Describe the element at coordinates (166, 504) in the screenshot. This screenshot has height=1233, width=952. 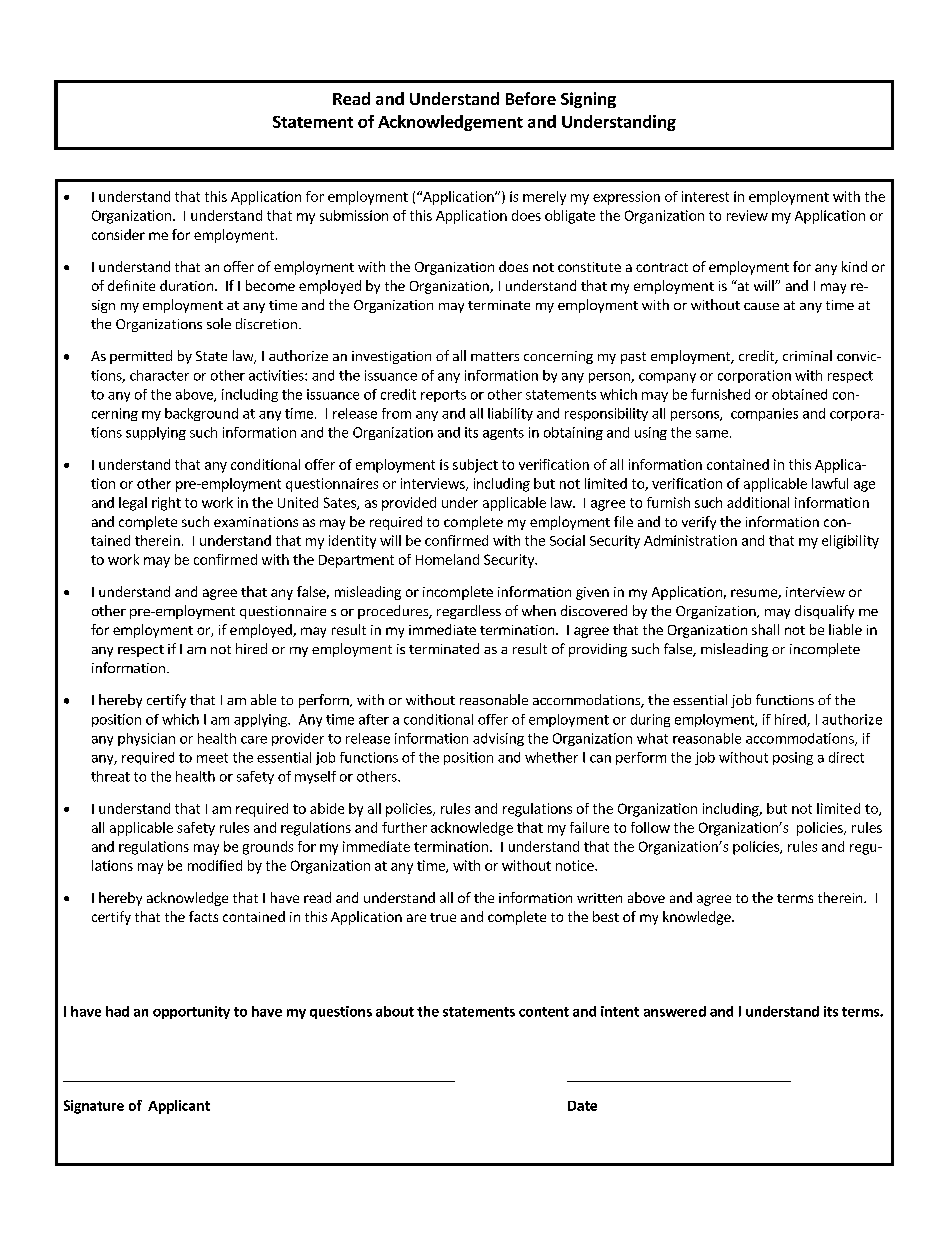
I see `right` at that location.
